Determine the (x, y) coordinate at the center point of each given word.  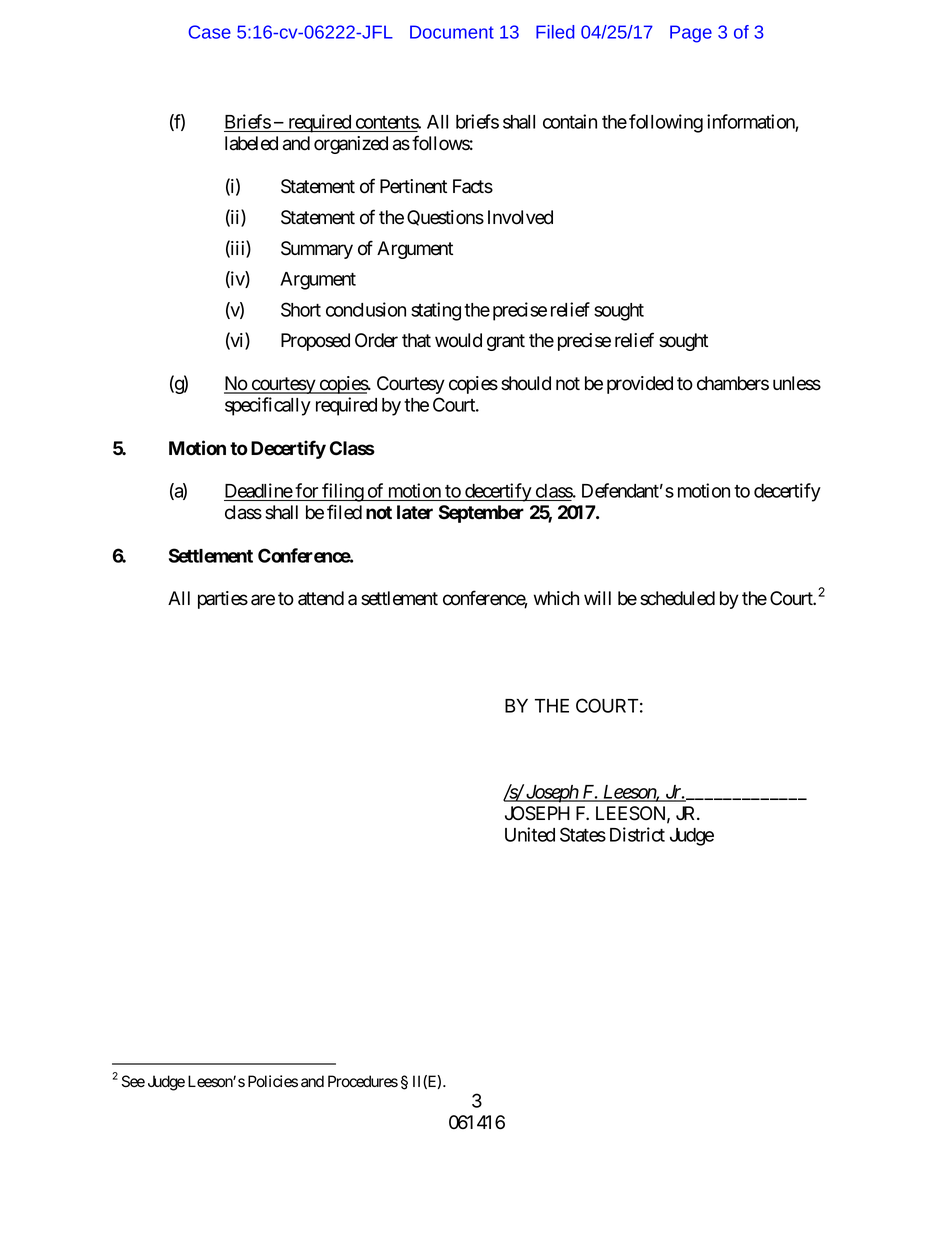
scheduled (677, 598)
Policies (273, 1081)
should (526, 383)
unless (797, 383)
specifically (268, 406)
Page (691, 34)
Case (209, 32)
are (263, 600)
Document (452, 32)
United (530, 834)
